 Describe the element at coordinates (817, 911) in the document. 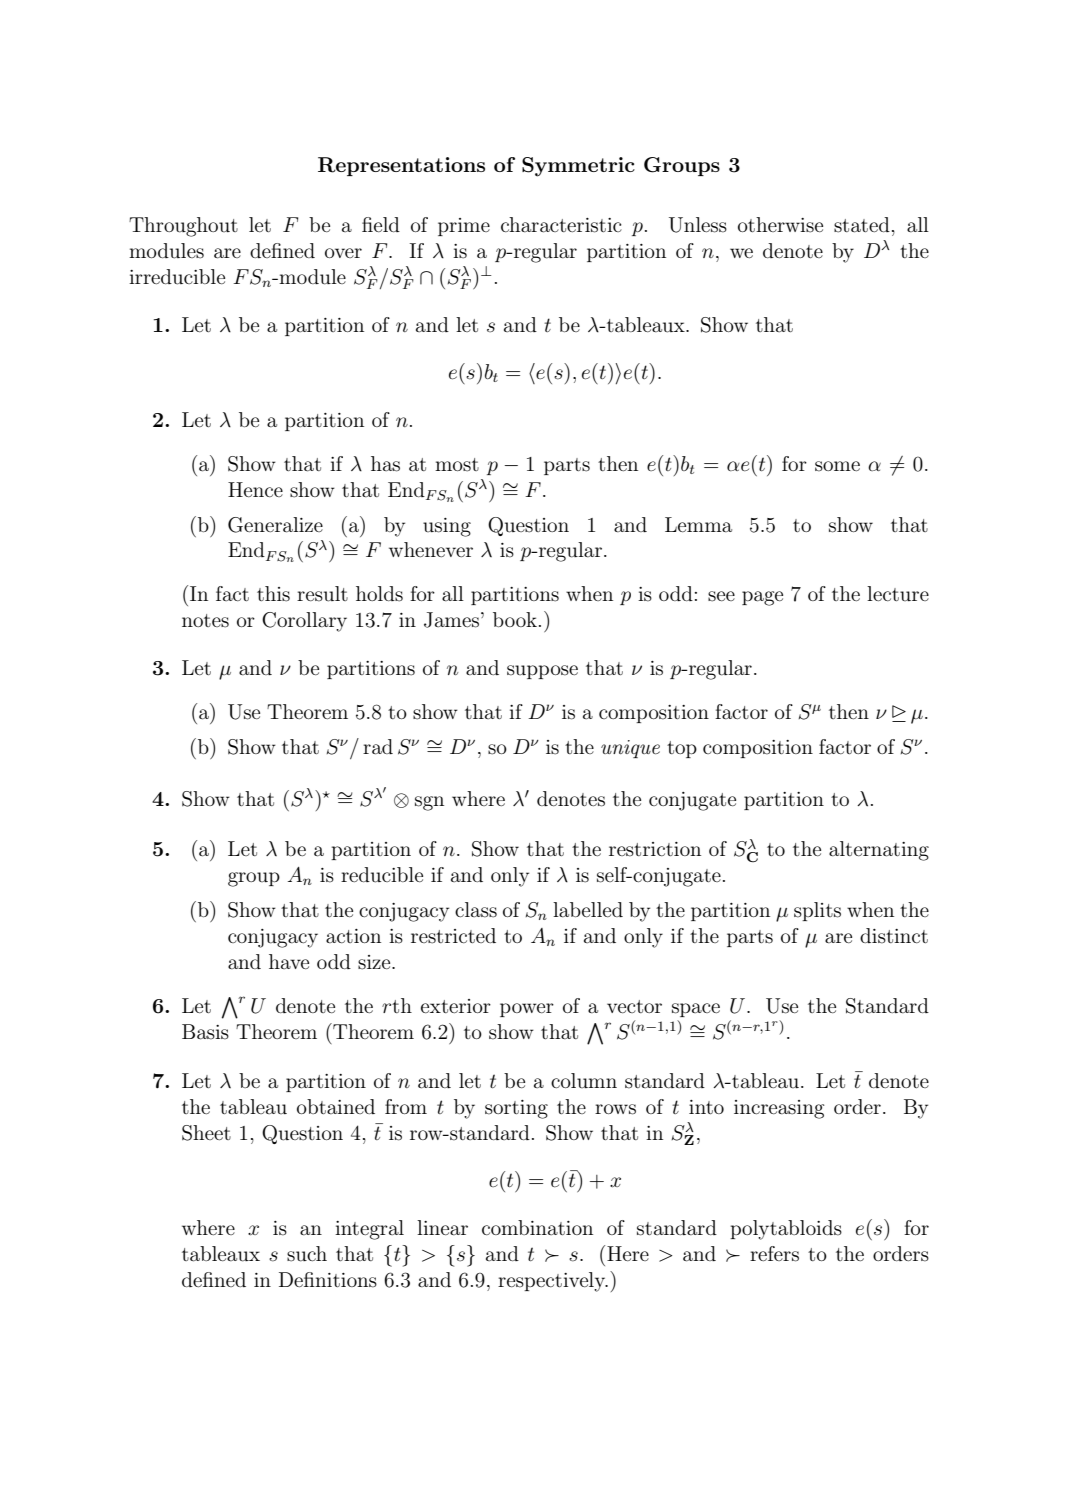

I see `splits` at that location.
